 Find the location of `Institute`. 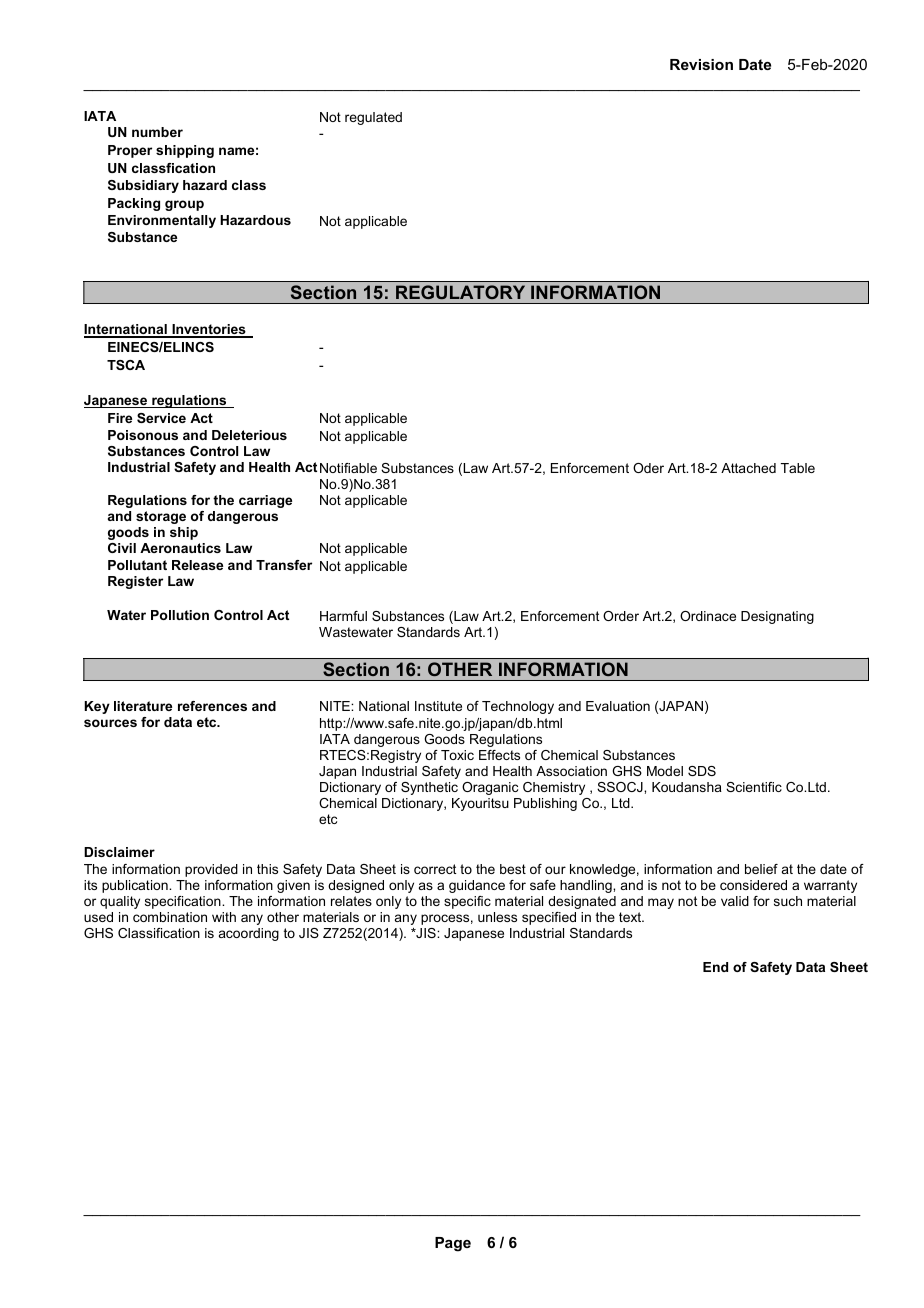

Institute is located at coordinates (438, 706).
